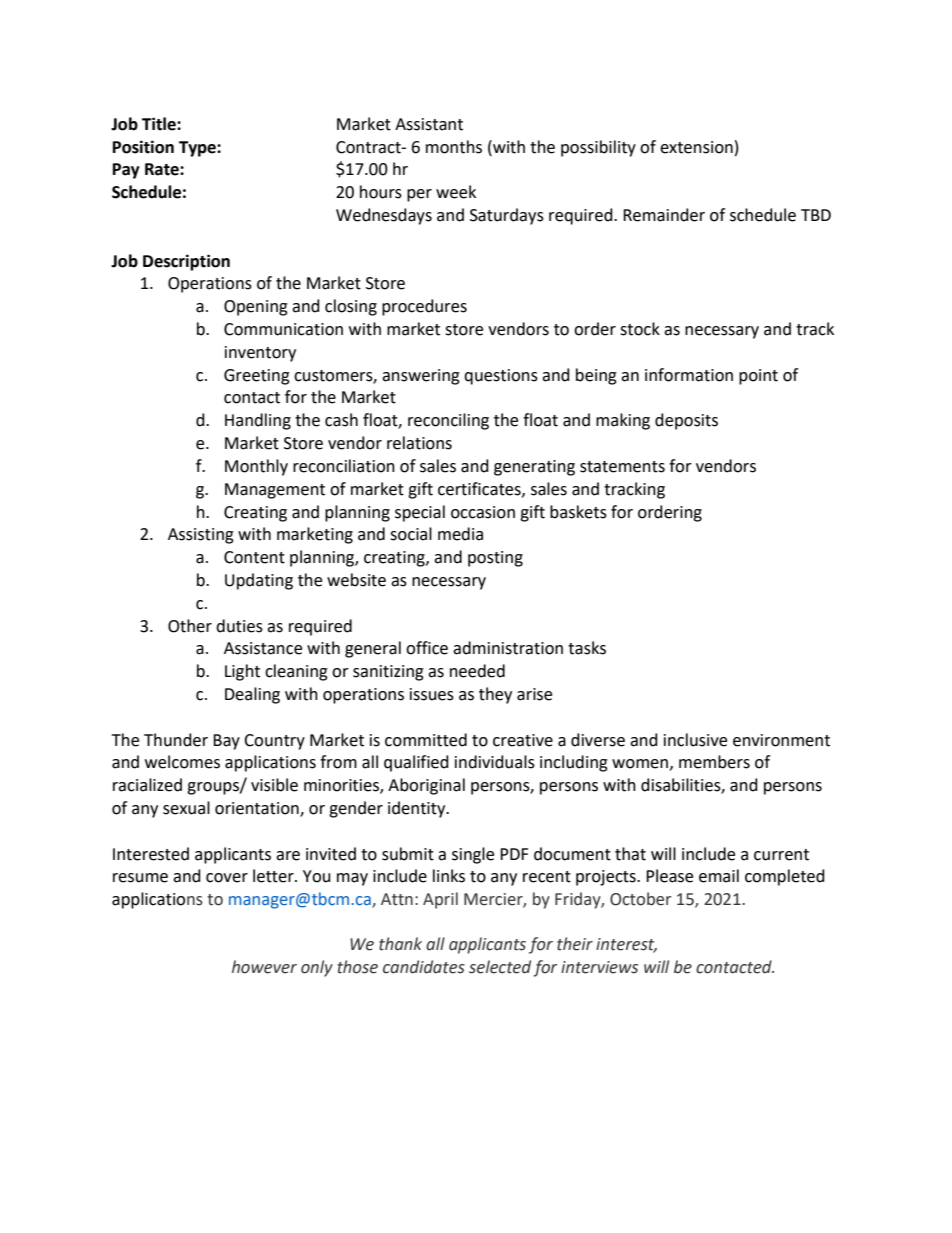 Image resolution: width=952 pixels, height=1233 pixels. I want to click on inclusive, so click(695, 740).
